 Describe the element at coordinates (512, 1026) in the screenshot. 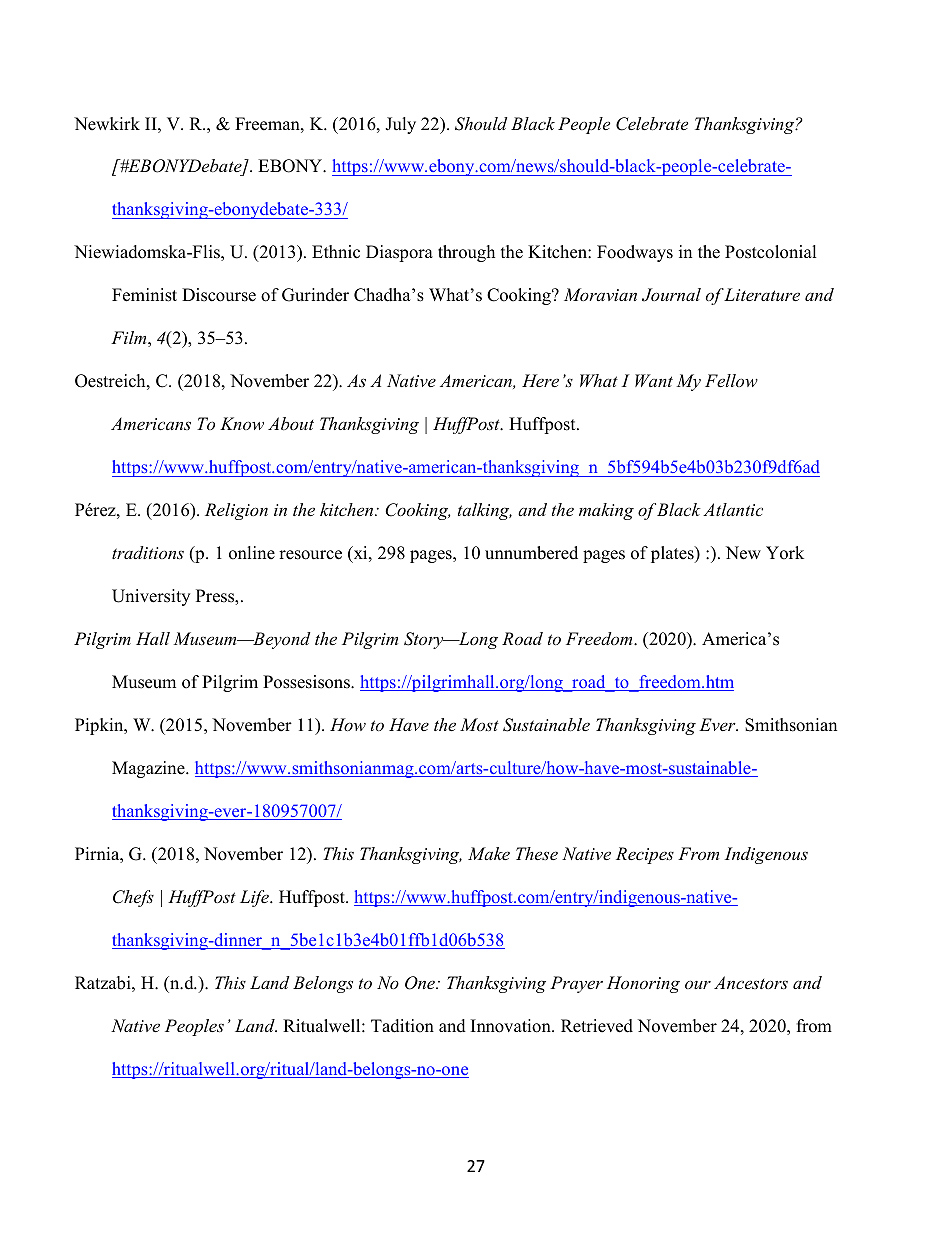

I see `Innovation` at that location.
